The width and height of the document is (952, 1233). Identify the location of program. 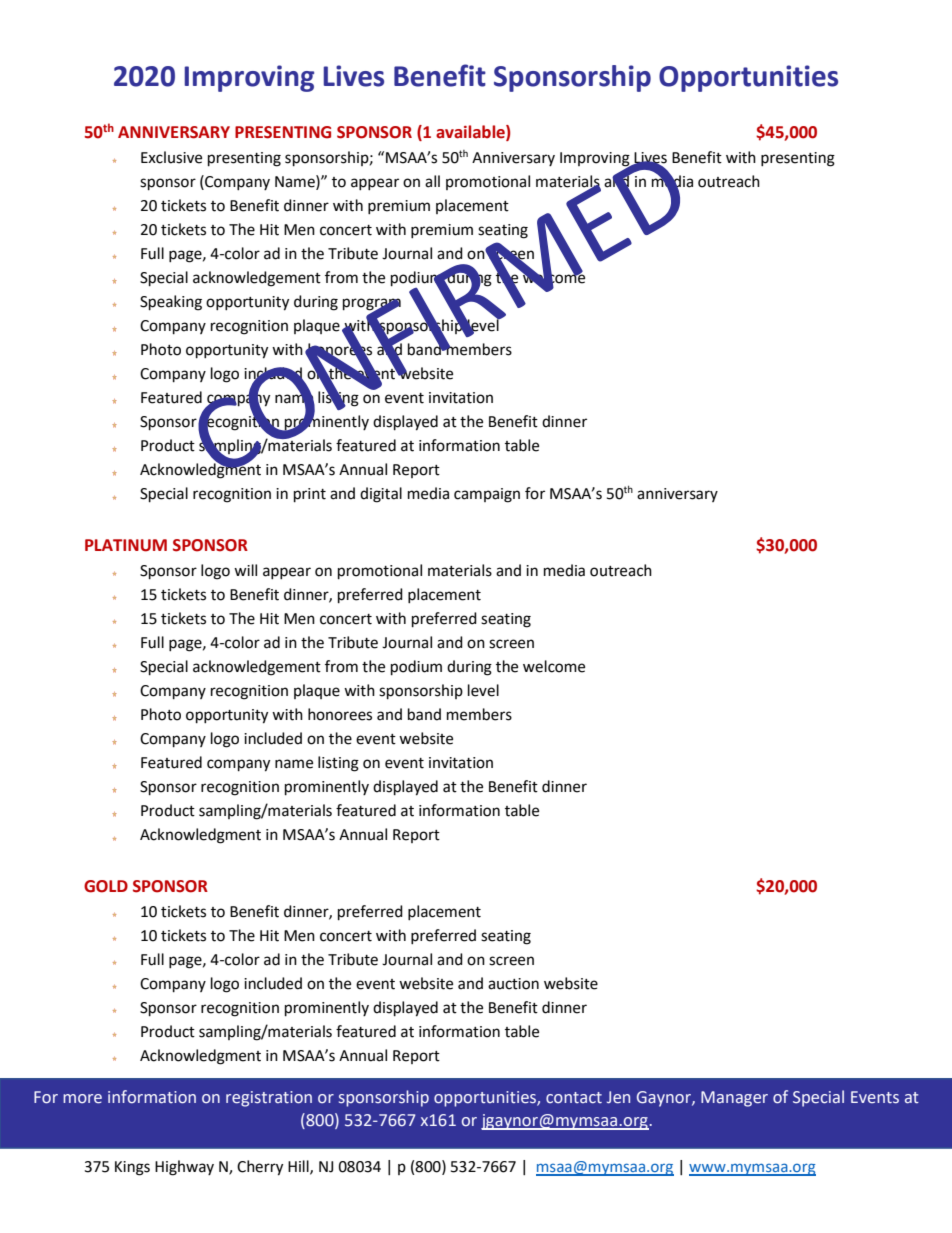
(372, 305).
